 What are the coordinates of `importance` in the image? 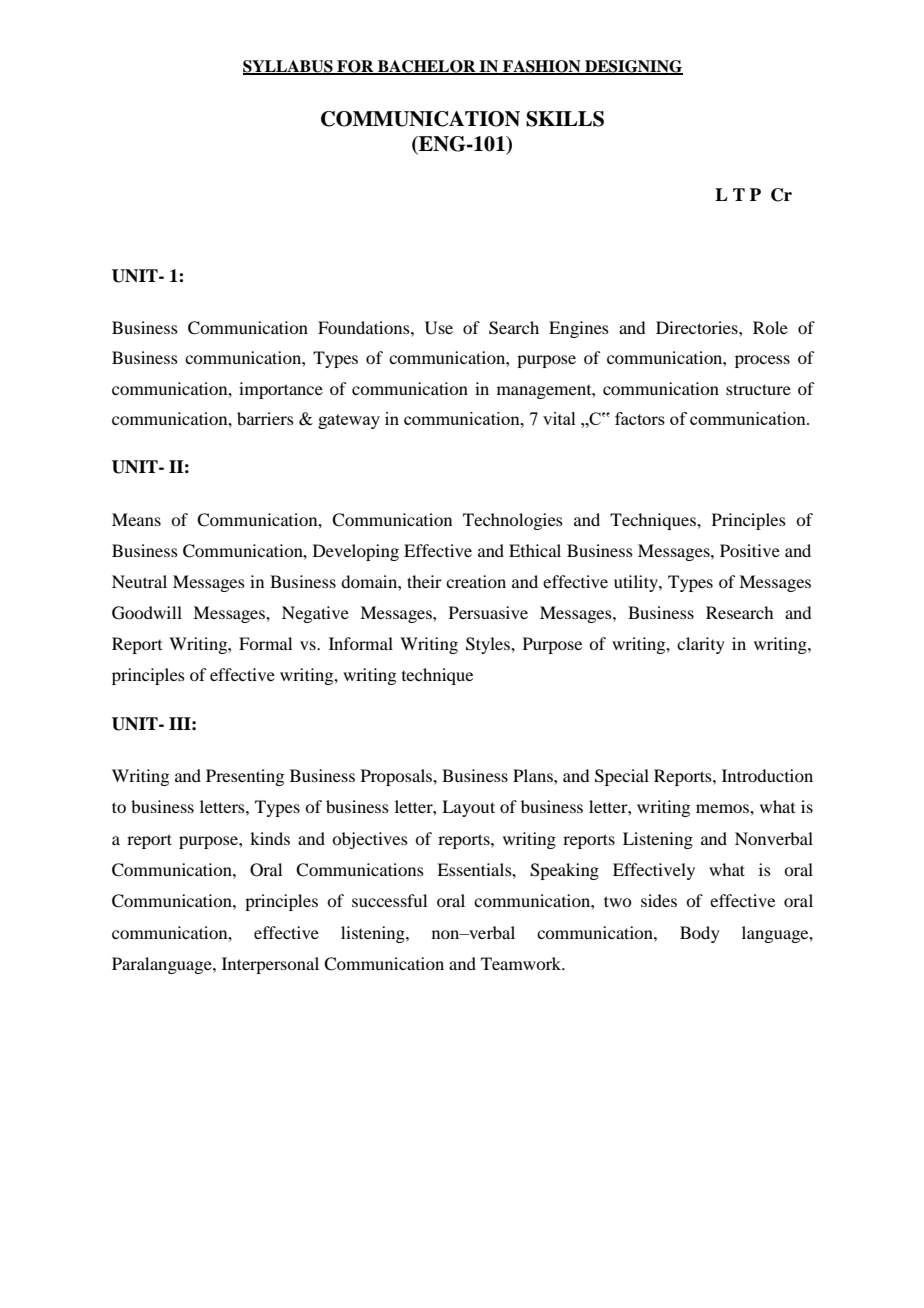 It's located at (281, 390).
